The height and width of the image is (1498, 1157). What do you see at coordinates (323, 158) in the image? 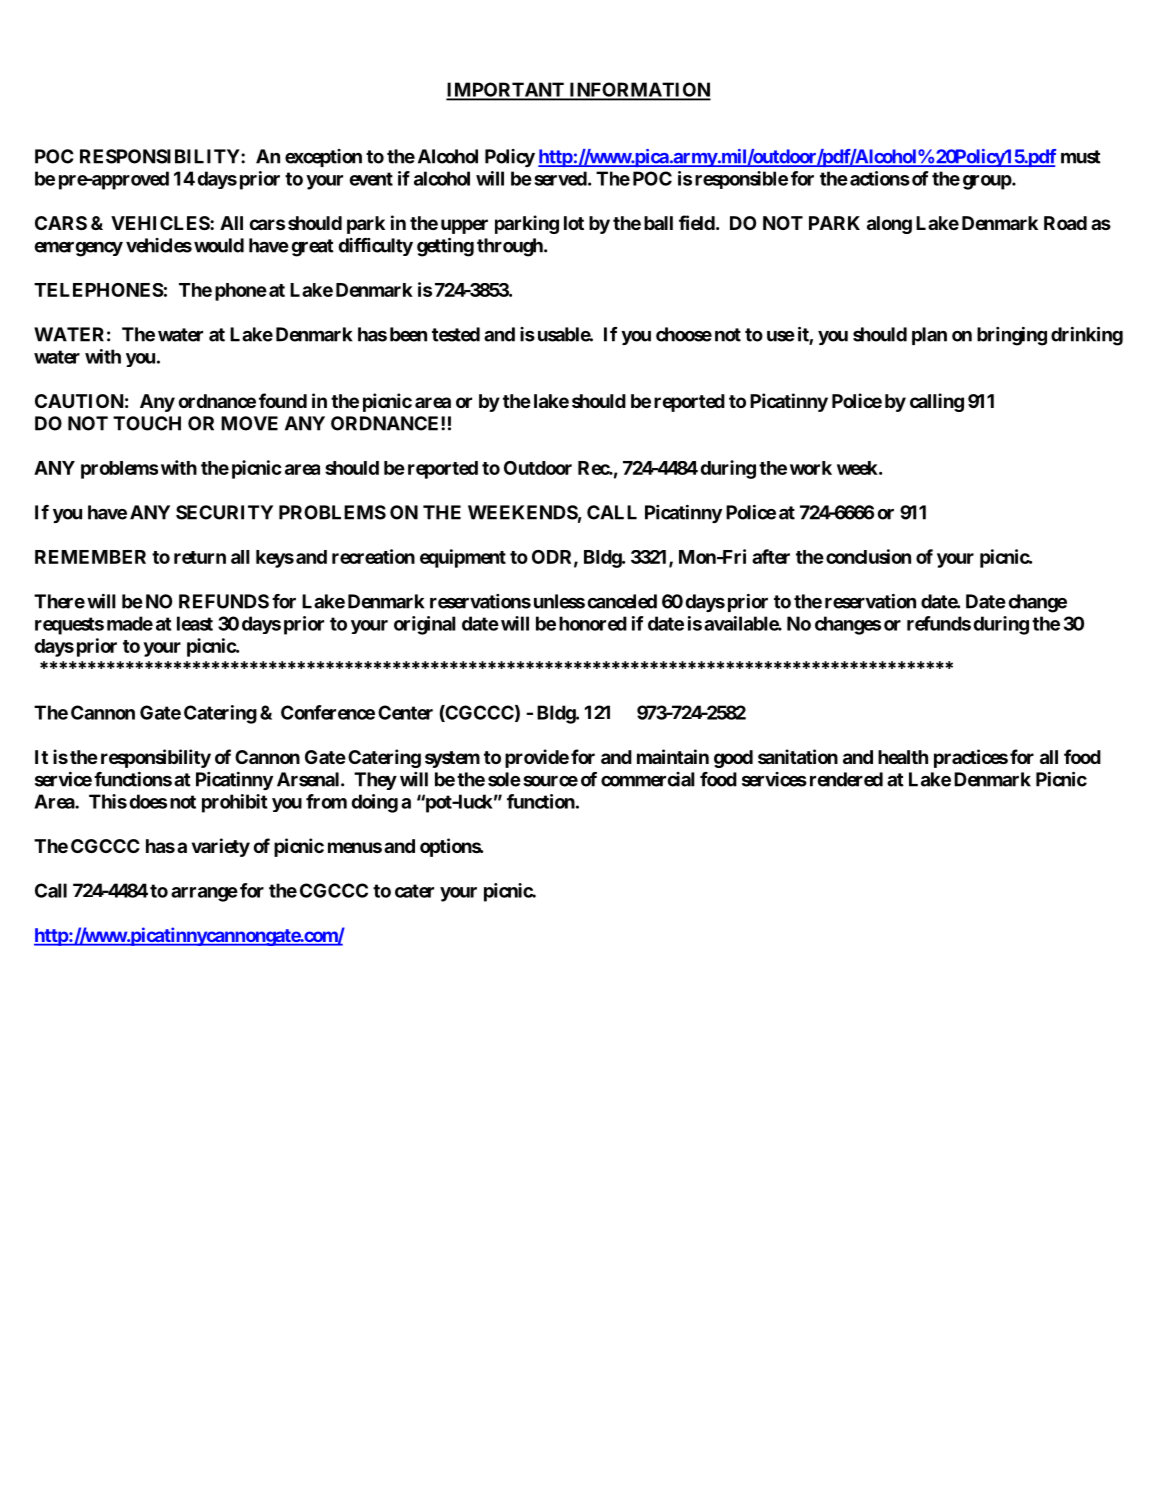
I see `exception` at bounding box center [323, 158].
